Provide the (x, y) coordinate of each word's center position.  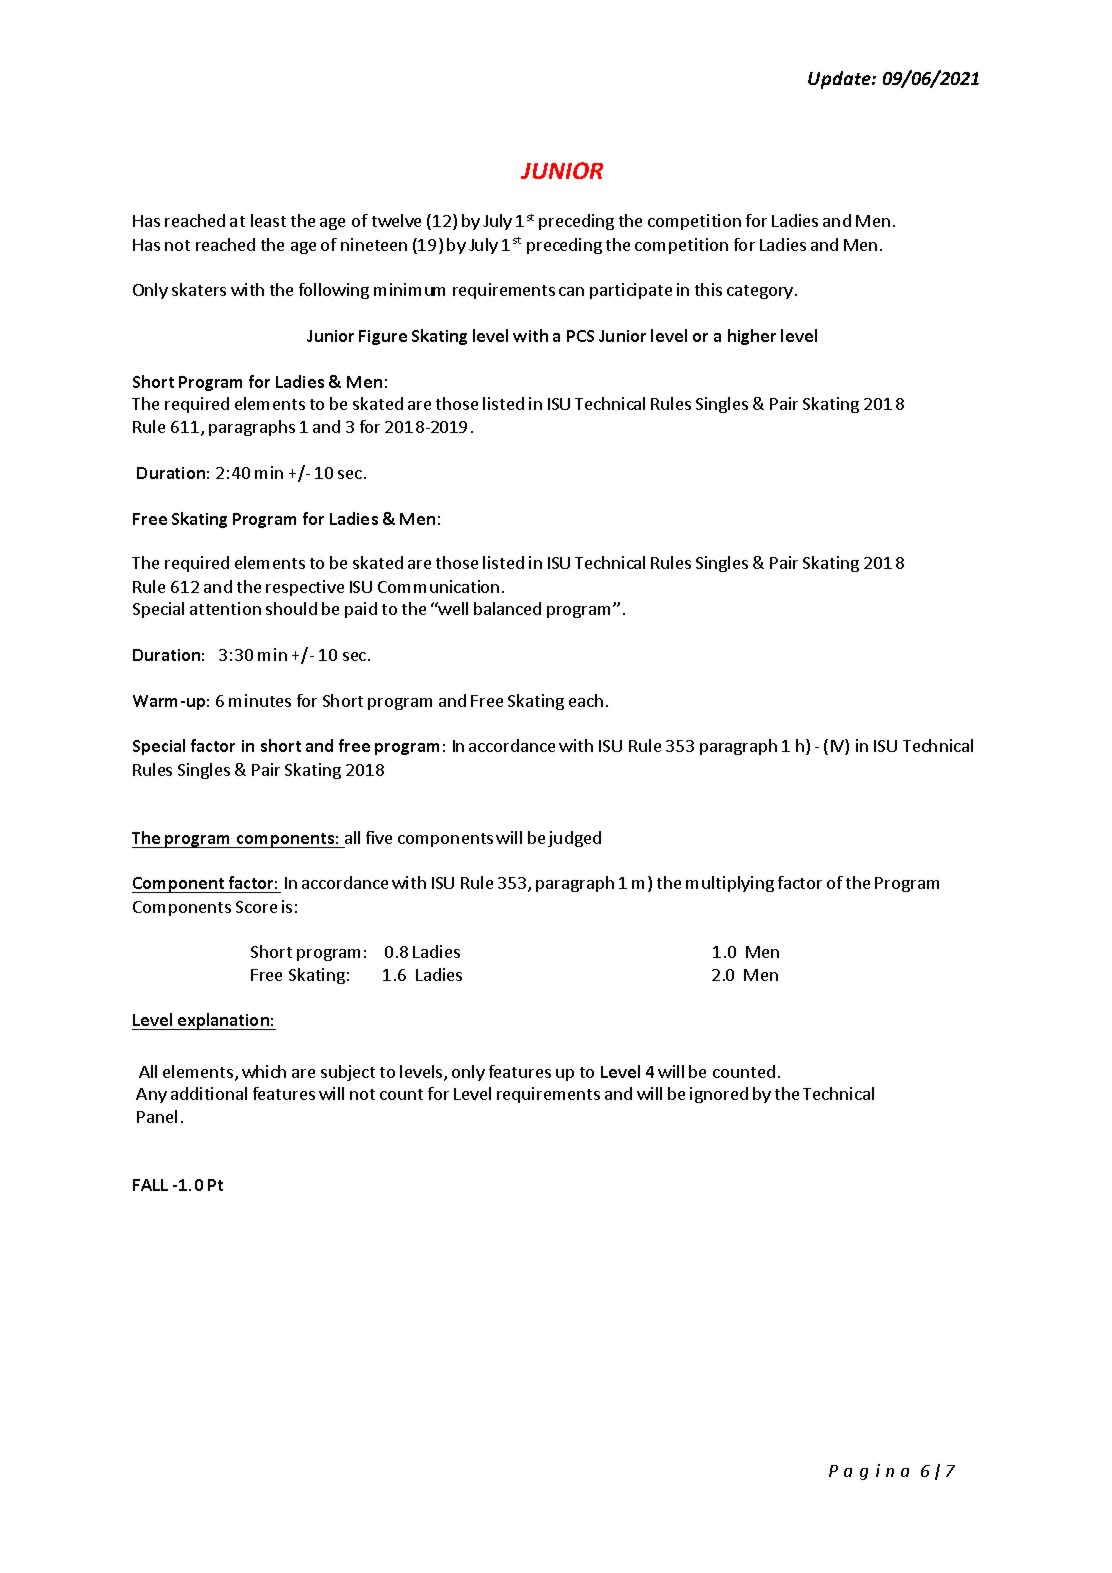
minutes (260, 700)
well (452, 608)
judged (574, 839)
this (708, 289)
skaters (199, 289)
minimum (409, 289)
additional (209, 1093)
